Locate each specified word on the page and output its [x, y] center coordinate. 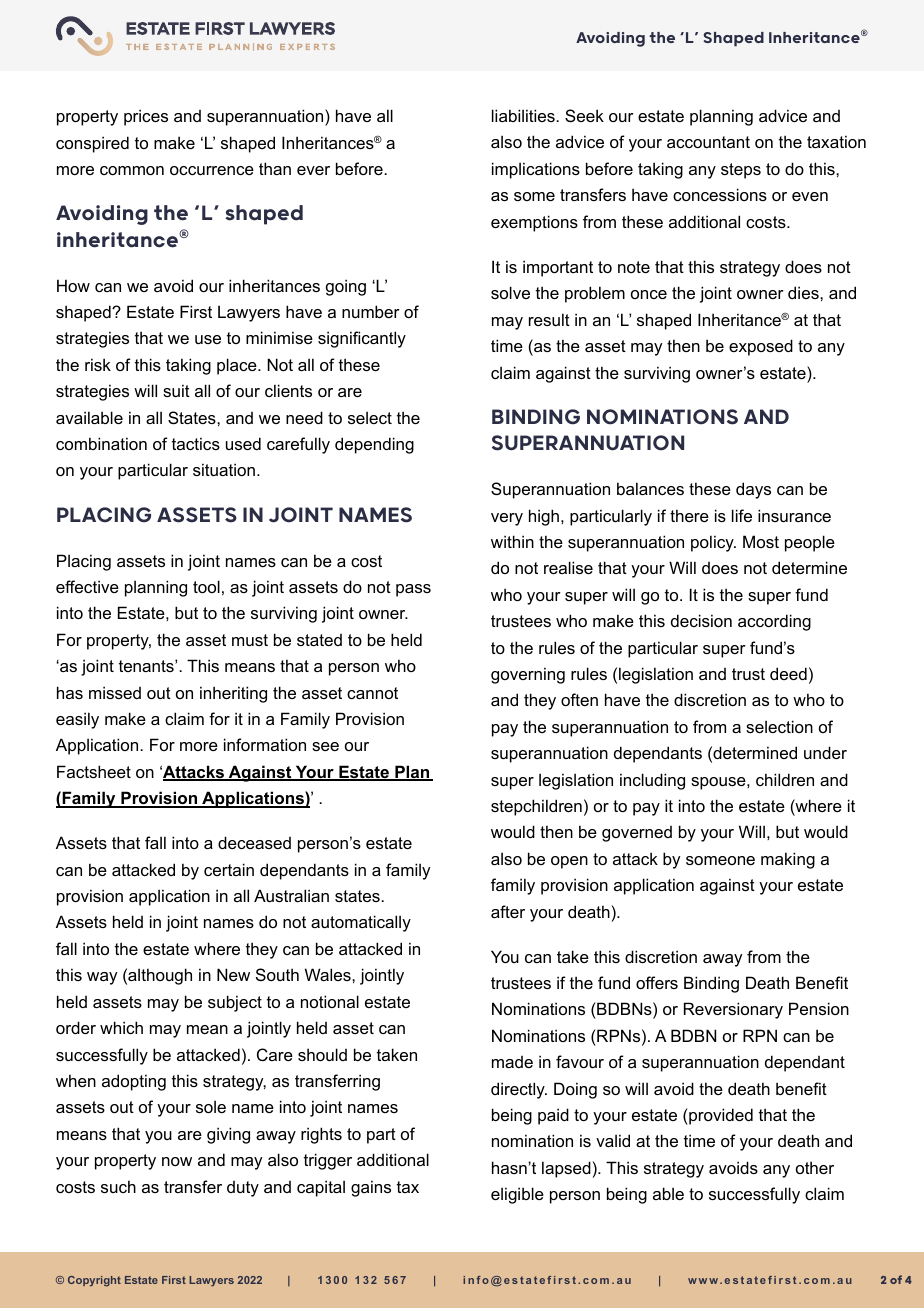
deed [788, 673]
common [132, 170]
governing [528, 675]
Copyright [94, 1281]
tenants [147, 666]
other [815, 1167]
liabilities [524, 115]
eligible [517, 1195]
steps [741, 171]
